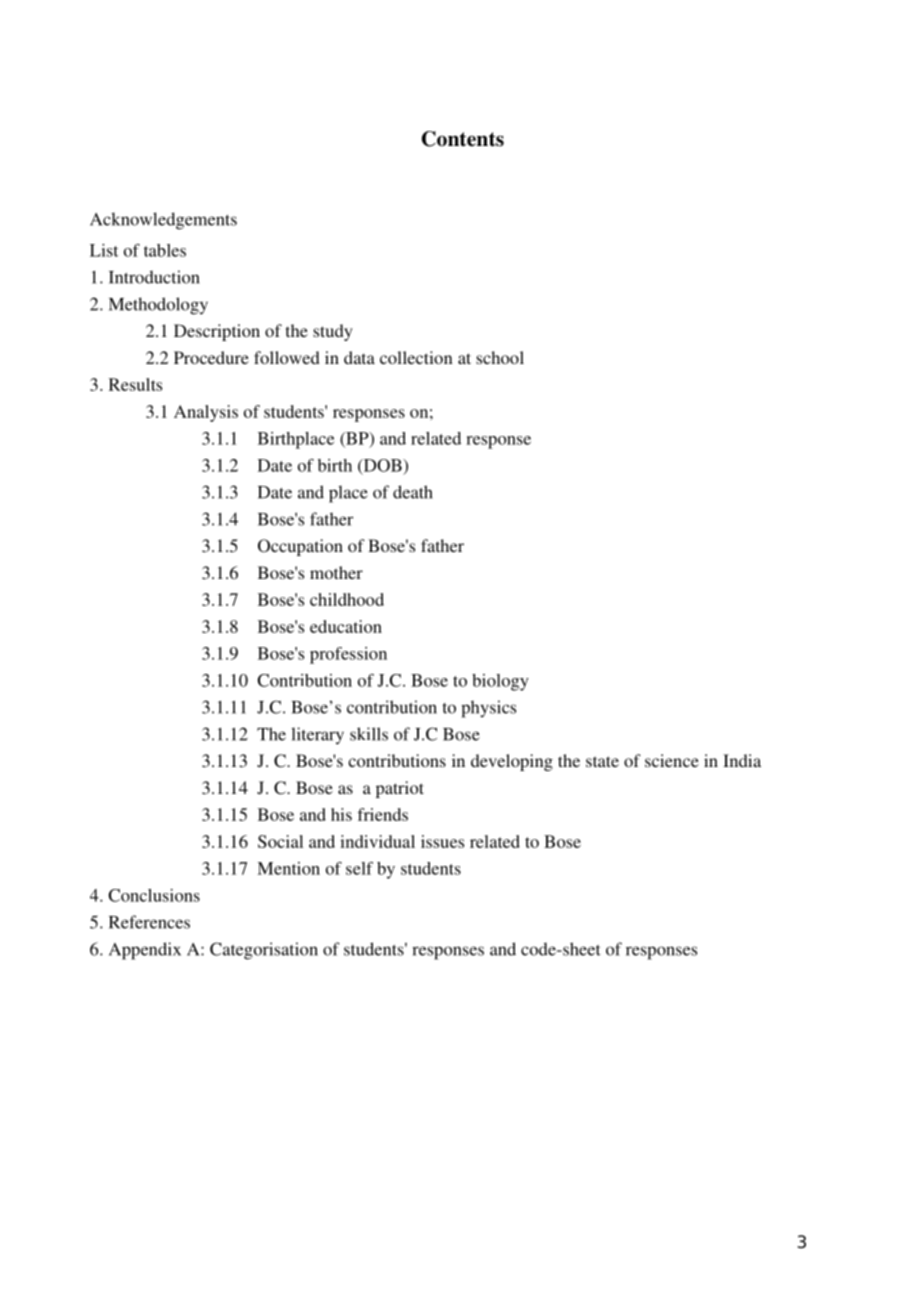 This image has width=924, height=1308. What do you see at coordinates (149, 922) in the image?
I see `References` at bounding box center [149, 922].
